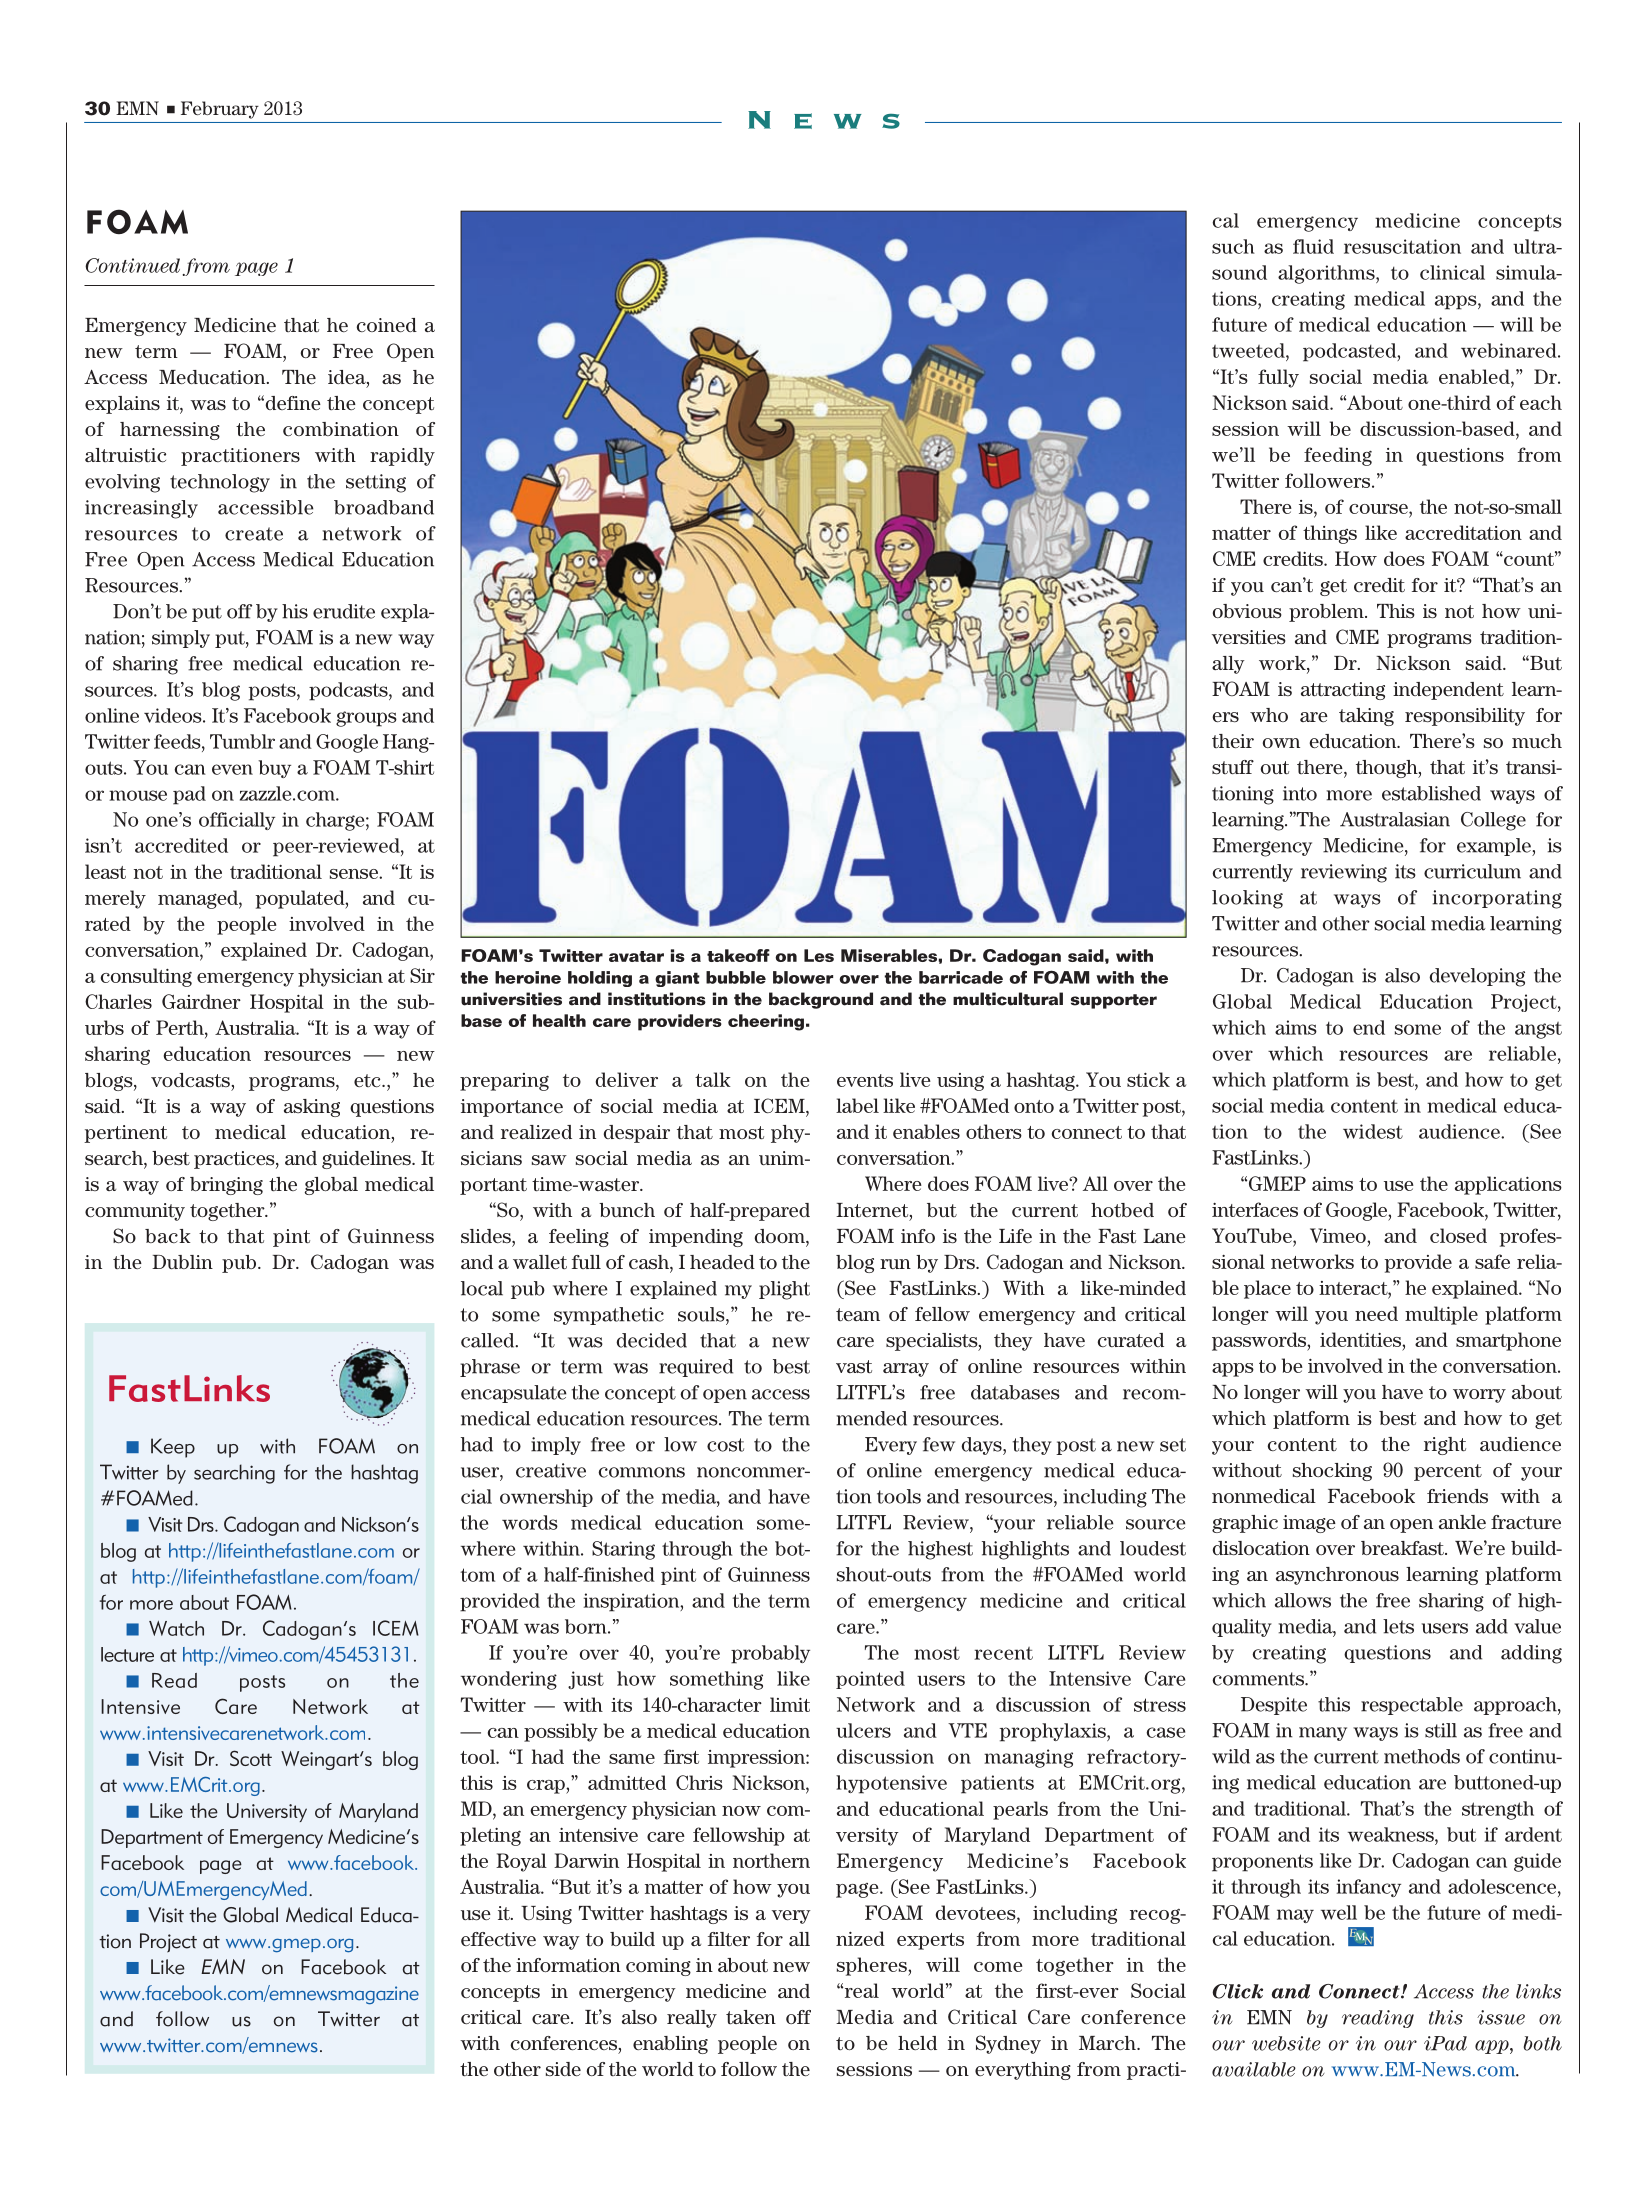 This image has height=2187, width=1640. Describe the element at coordinates (1445, 1446) in the image. I see `right` at that location.
